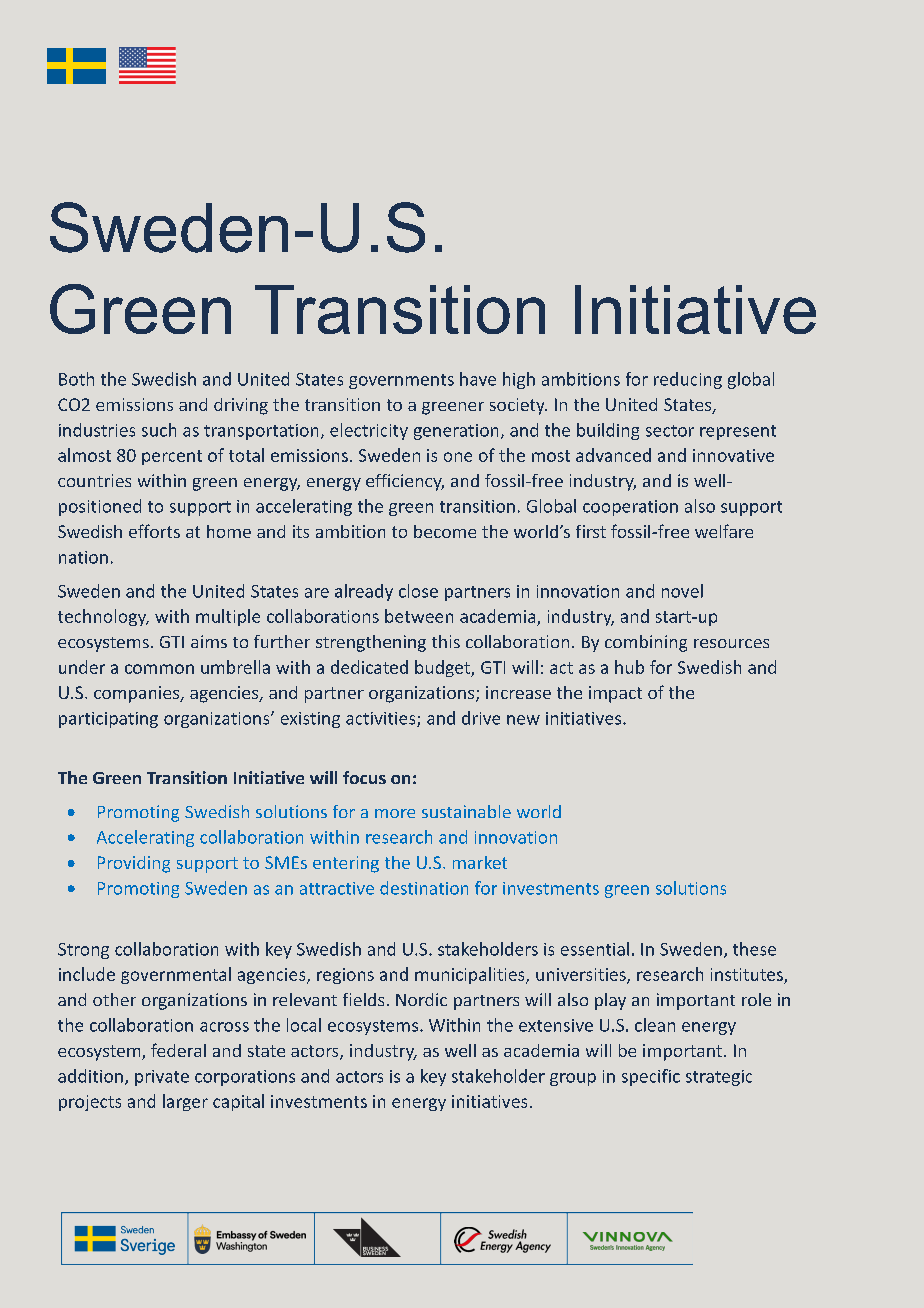 This screenshot has height=1308, width=924. Describe the element at coordinates (162, 1078) in the screenshot. I see `private` at that location.
